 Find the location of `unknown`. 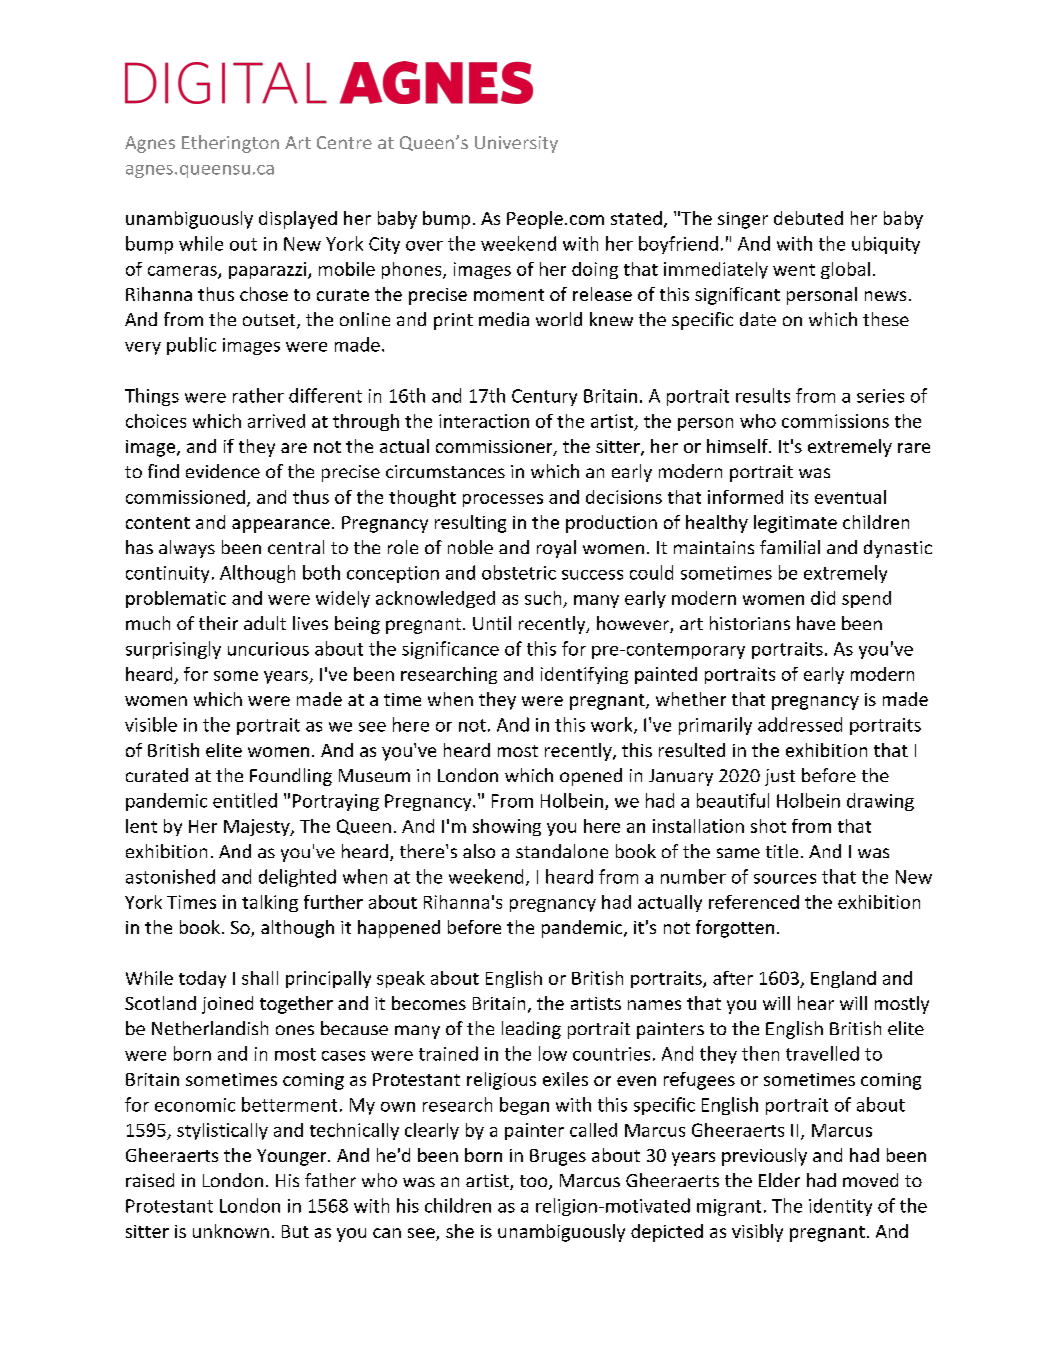

unknown is located at coordinates (231, 1231).
